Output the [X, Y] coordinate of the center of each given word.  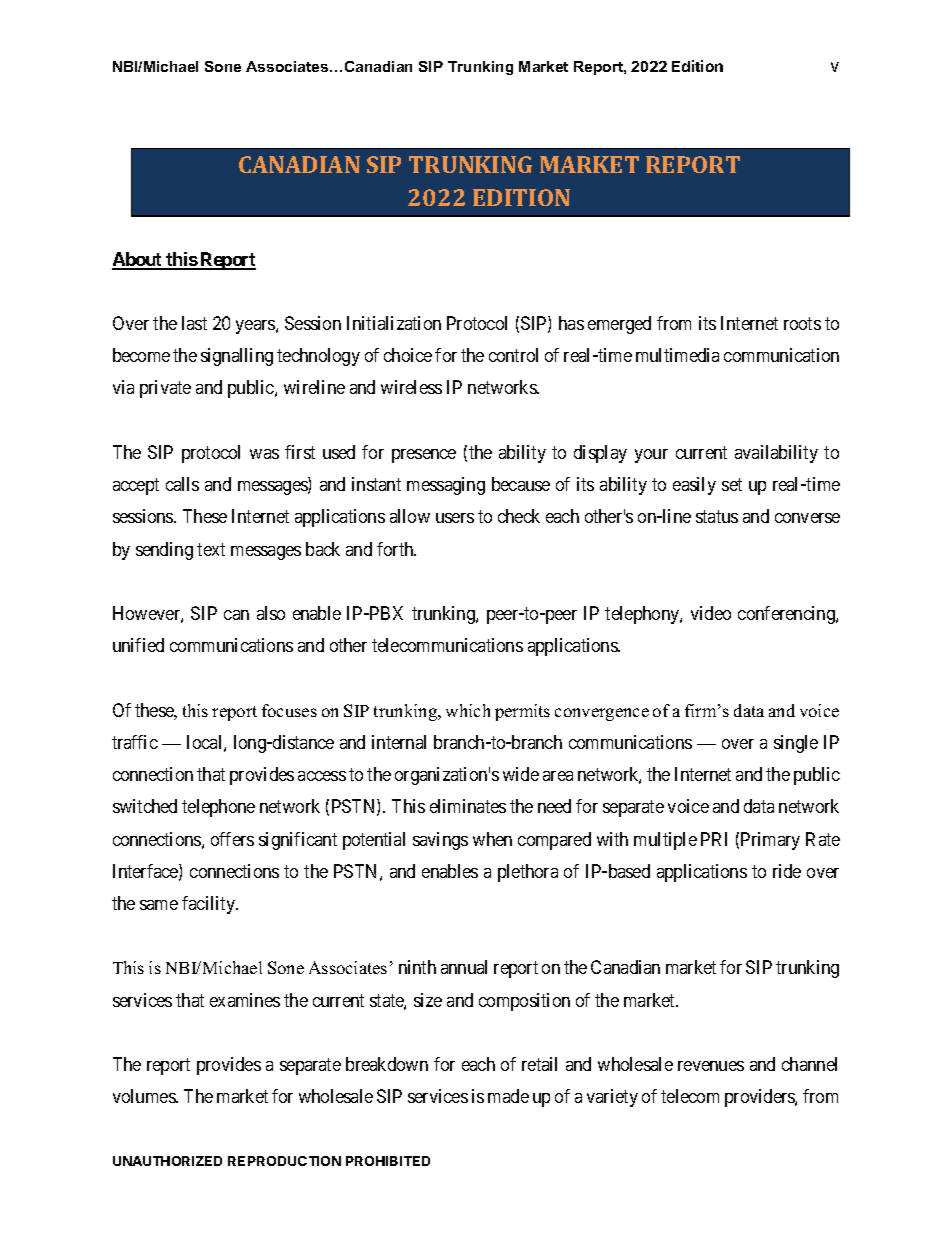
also [271, 613]
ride [787, 871]
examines [245, 1000]
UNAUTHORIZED [167, 1161]
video [711, 613]
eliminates [468, 806]
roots [802, 323]
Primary [770, 841]
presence [424, 456]
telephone [218, 808]
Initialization [394, 323]
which [468, 710]
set [732, 484]
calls [182, 484]
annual [464, 967]
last [194, 323]
